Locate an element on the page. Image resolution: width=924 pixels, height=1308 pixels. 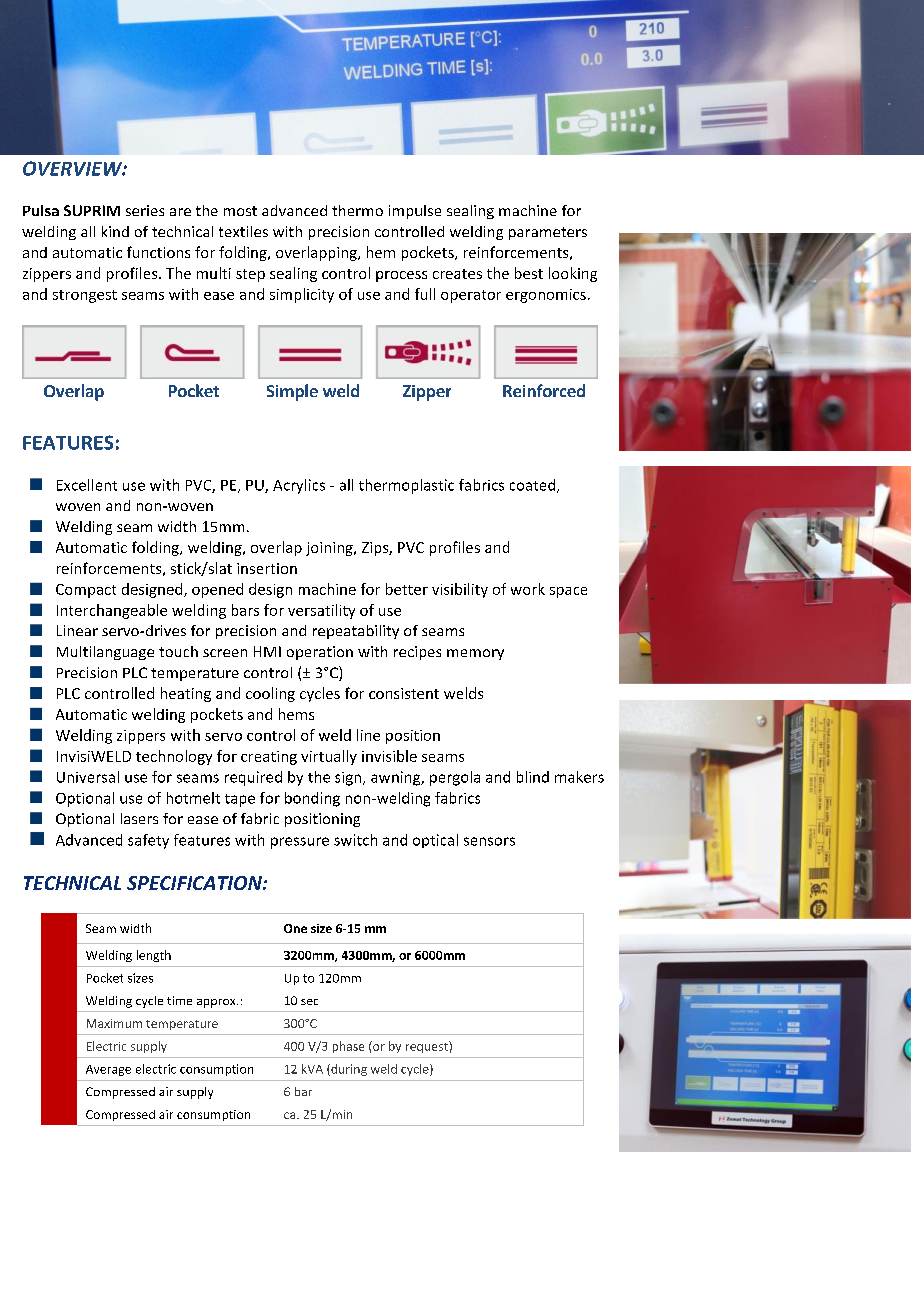
request is located at coordinates (428, 1047).
